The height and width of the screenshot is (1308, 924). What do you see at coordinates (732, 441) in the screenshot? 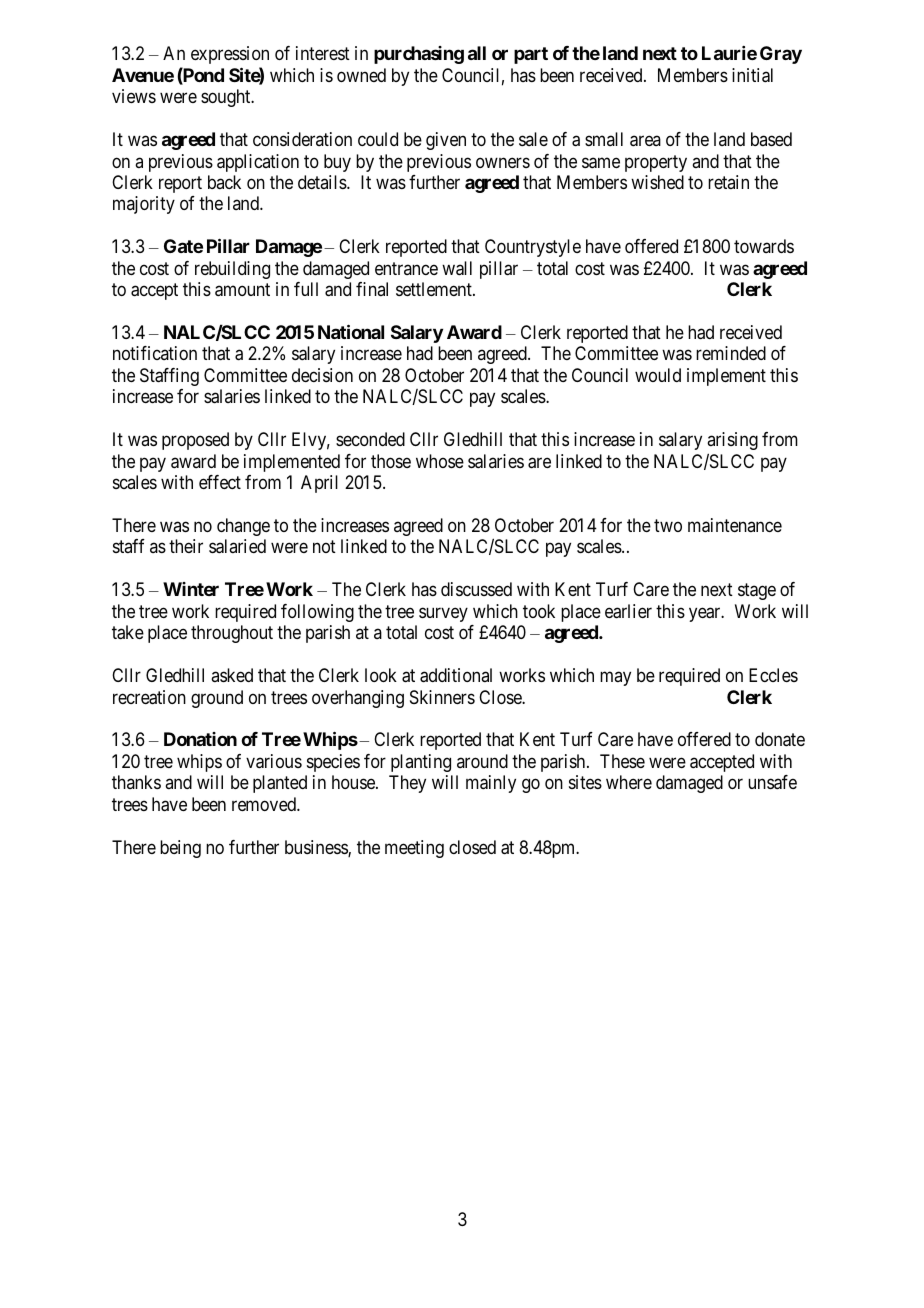
I see `arising` at bounding box center [732, 441].
